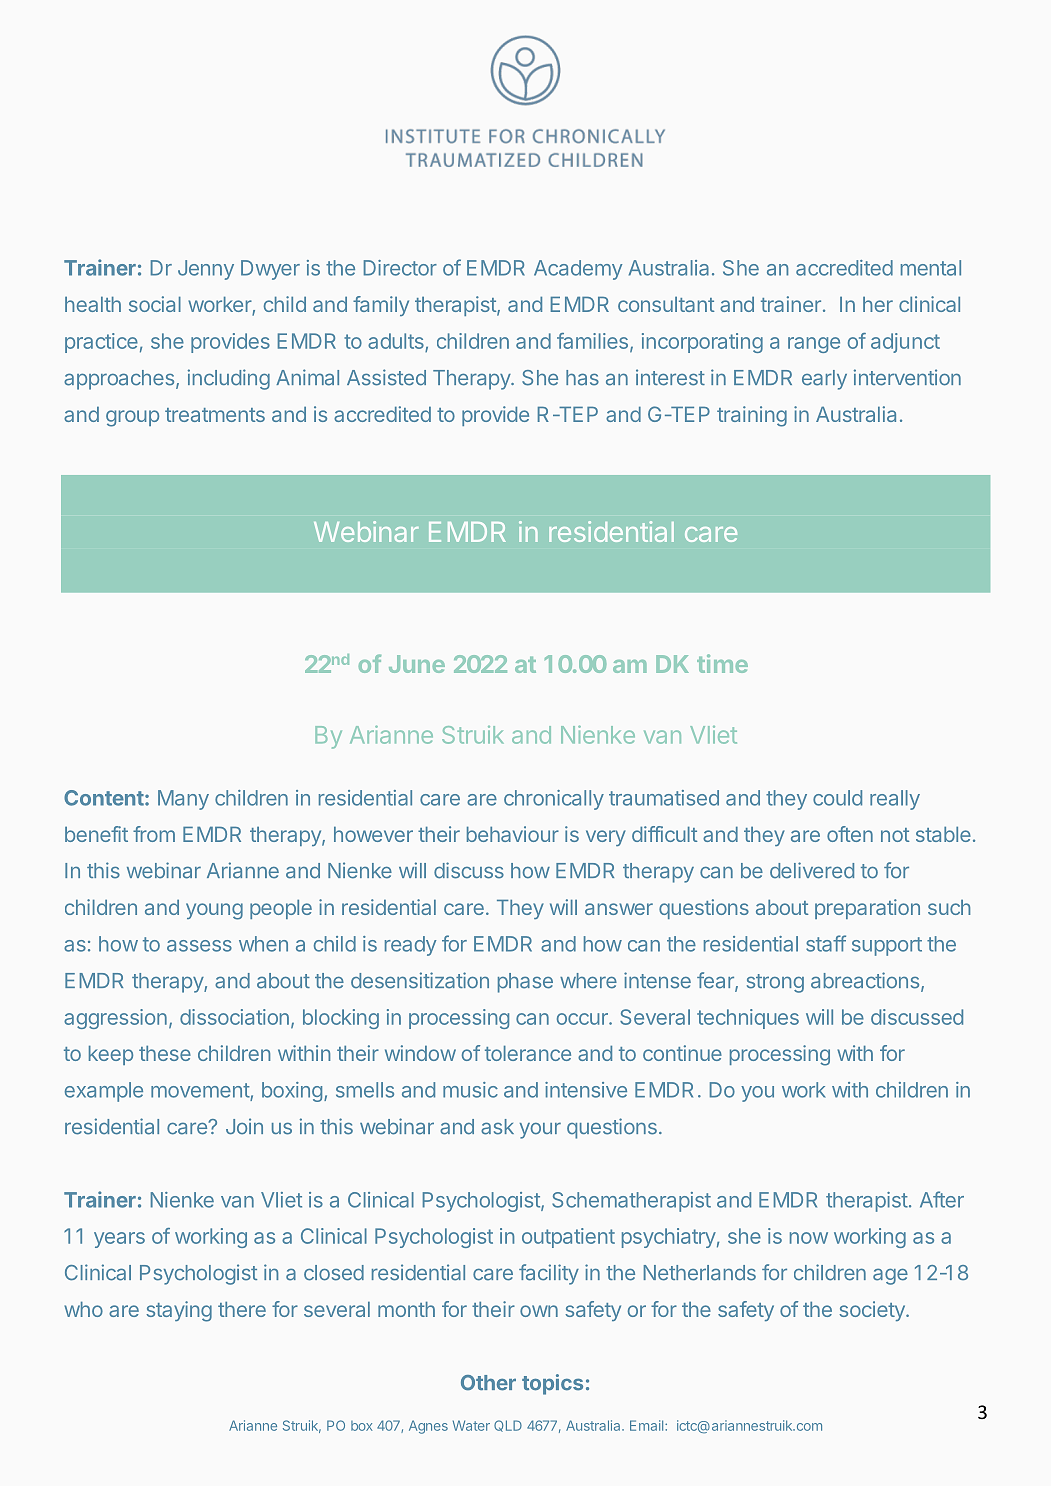 This screenshot has width=1051, height=1486. What do you see at coordinates (775, 983) in the screenshot?
I see `strong` at bounding box center [775, 983].
